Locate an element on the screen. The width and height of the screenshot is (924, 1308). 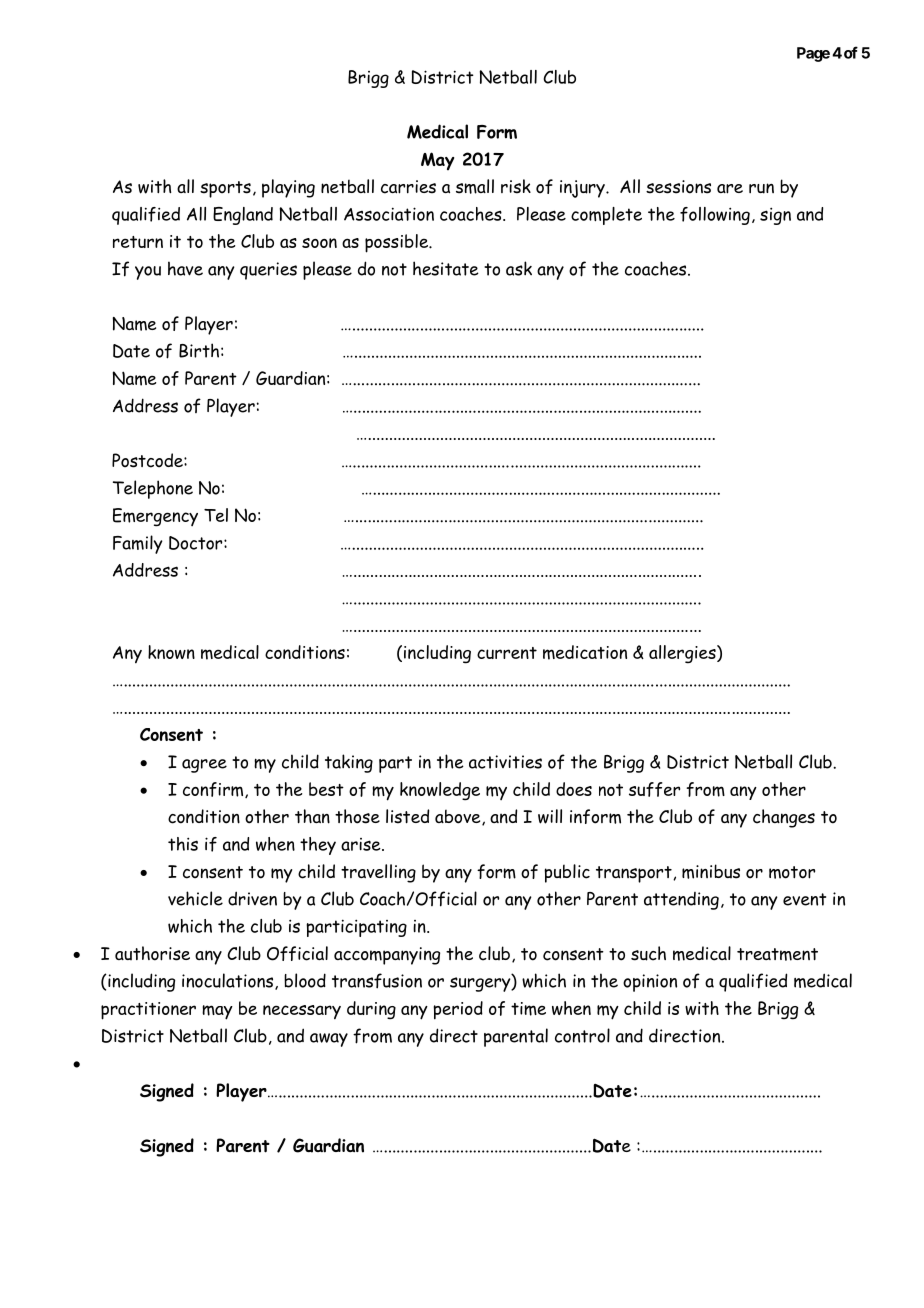
following is located at coordinates (715, 216).
